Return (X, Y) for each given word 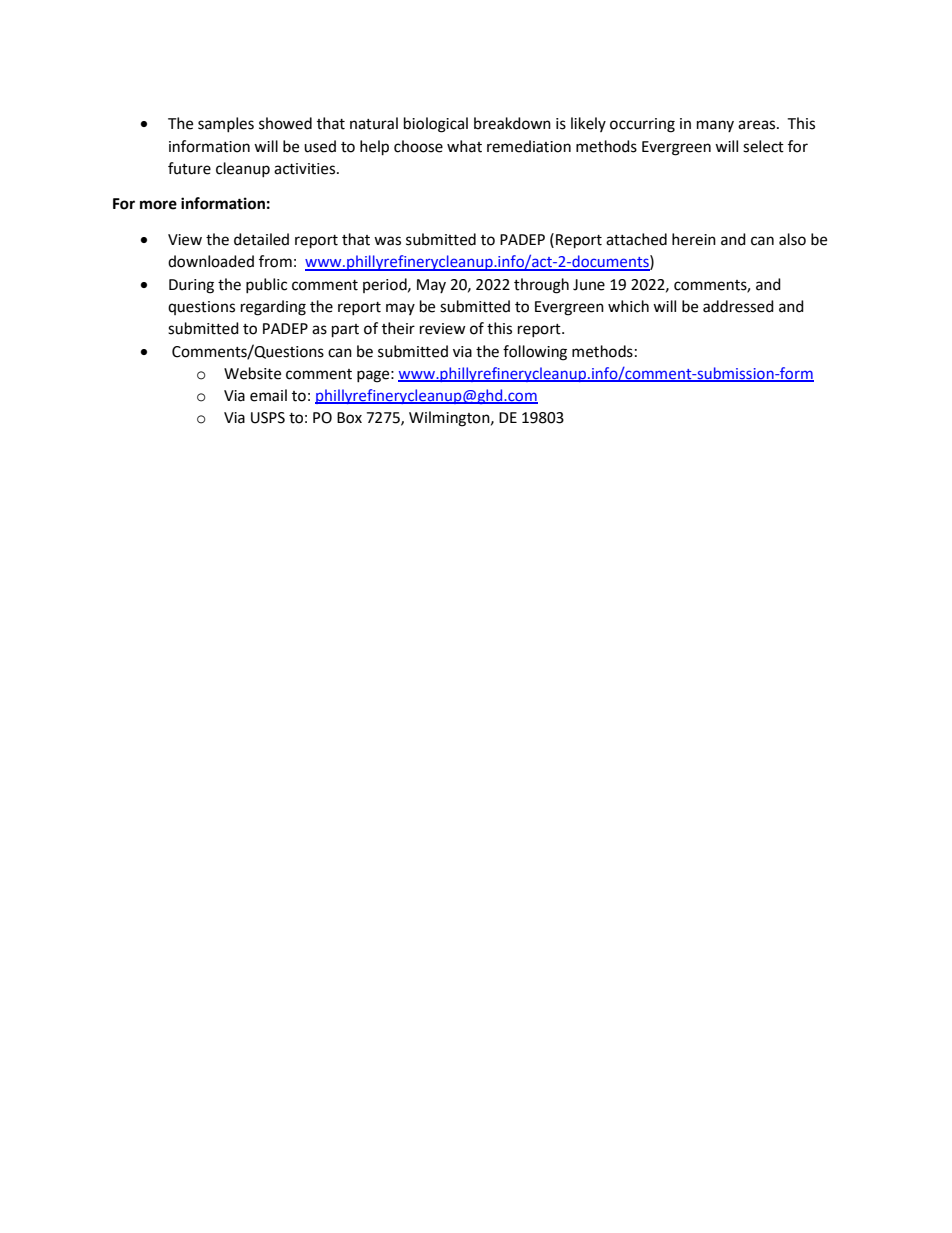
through (541, 286)
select (763, 146)
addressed (738, 306)
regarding (273, 308)
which (628, 306)
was (387, 241)
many (715, 126)
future (189, 168)
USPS (268, 418)
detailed (261, 239)
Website (252, 373)
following (535, 353)
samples (226, 124)
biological (436, 125)
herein (694, 239)
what (464, 146)
